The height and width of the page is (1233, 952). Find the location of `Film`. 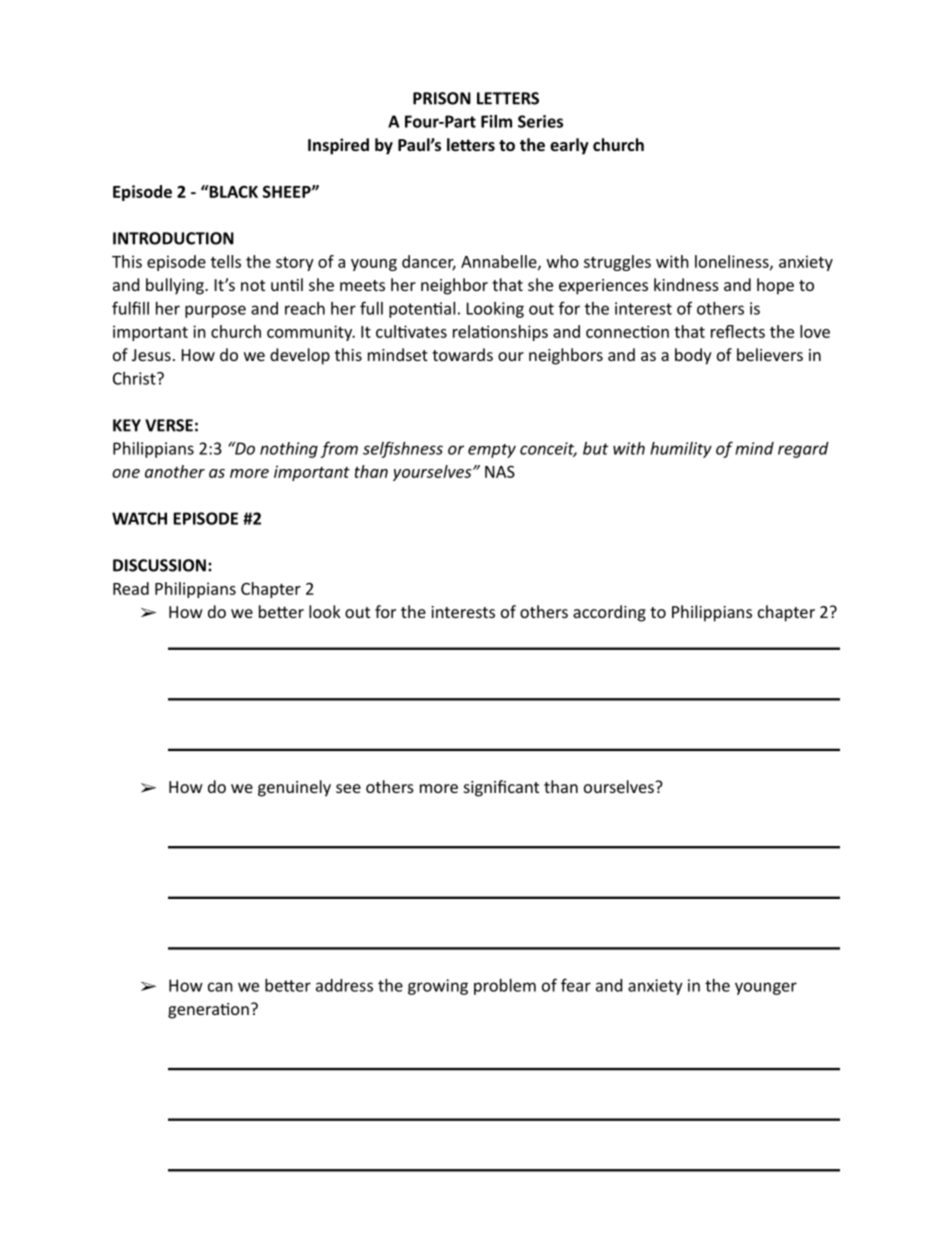

Film is located at coordinates (496, 121).
